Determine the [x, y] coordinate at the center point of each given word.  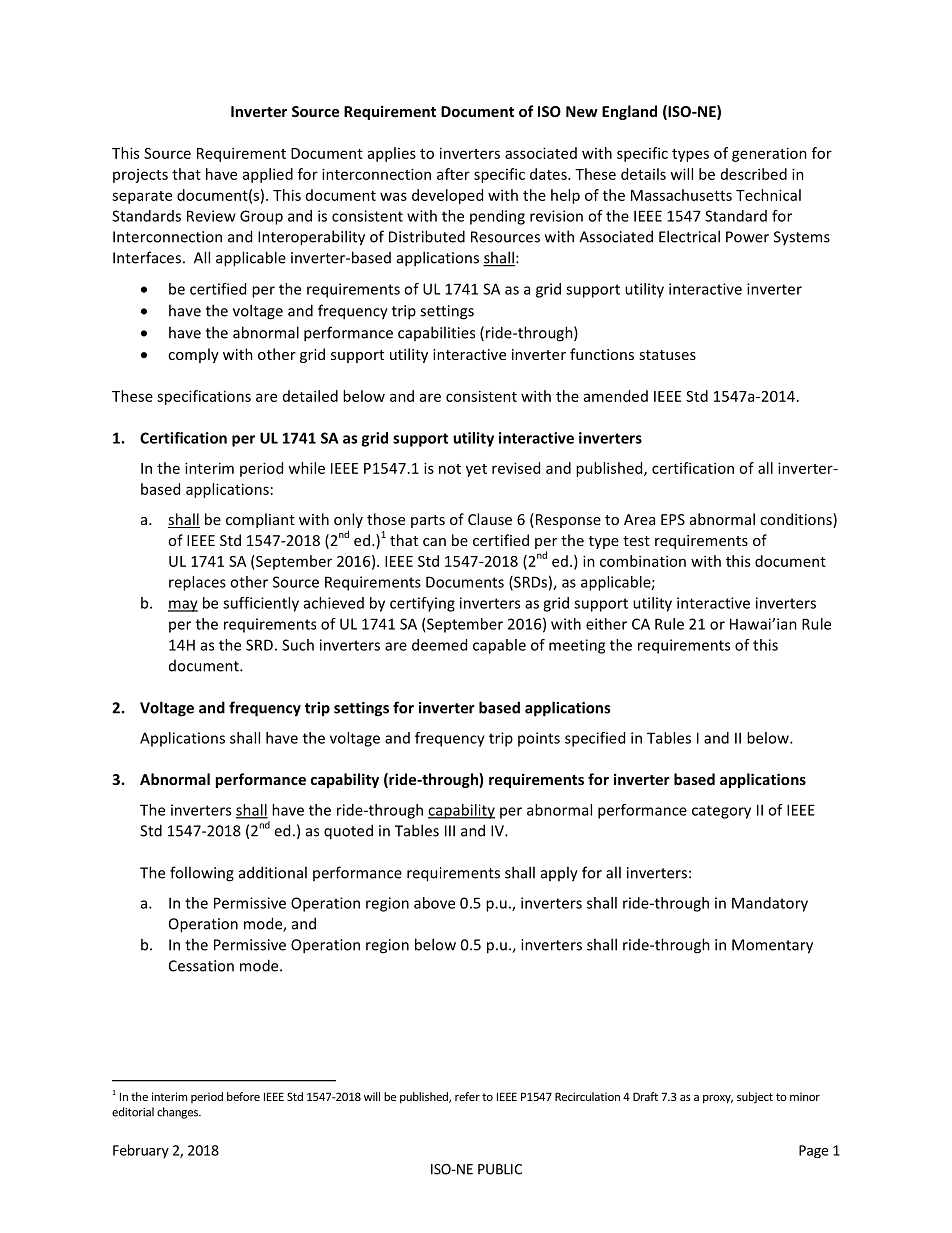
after [453, 174]
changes [178, 1113]
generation [769, 154]
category [721, 812]
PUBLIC [500, 1169]
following [202, 874]
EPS [673, 519]
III [450, 831]
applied [268, 175]
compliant [260, 520]
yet [476, 470]
